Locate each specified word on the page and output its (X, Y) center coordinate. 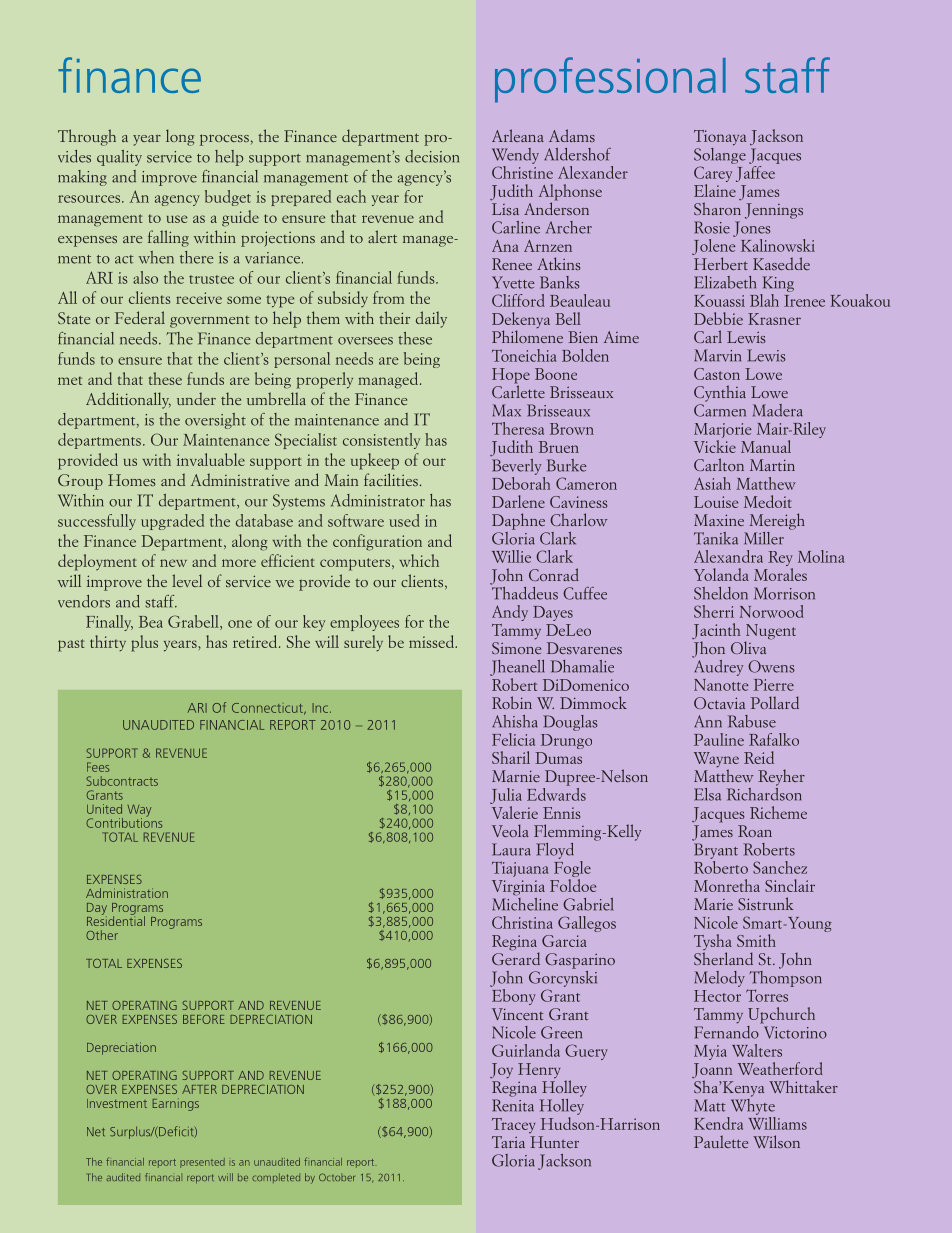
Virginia (518, 888)
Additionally (128, 400)
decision (432, 156)
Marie (713, 904)
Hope (511, 377)
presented (202, 1163)
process (224, 140)
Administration (127, 893)
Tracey (513, 1126)
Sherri (714, 611)
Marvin (717, 355)
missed (432, 641)
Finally (109, 623)
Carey (713, 175)
